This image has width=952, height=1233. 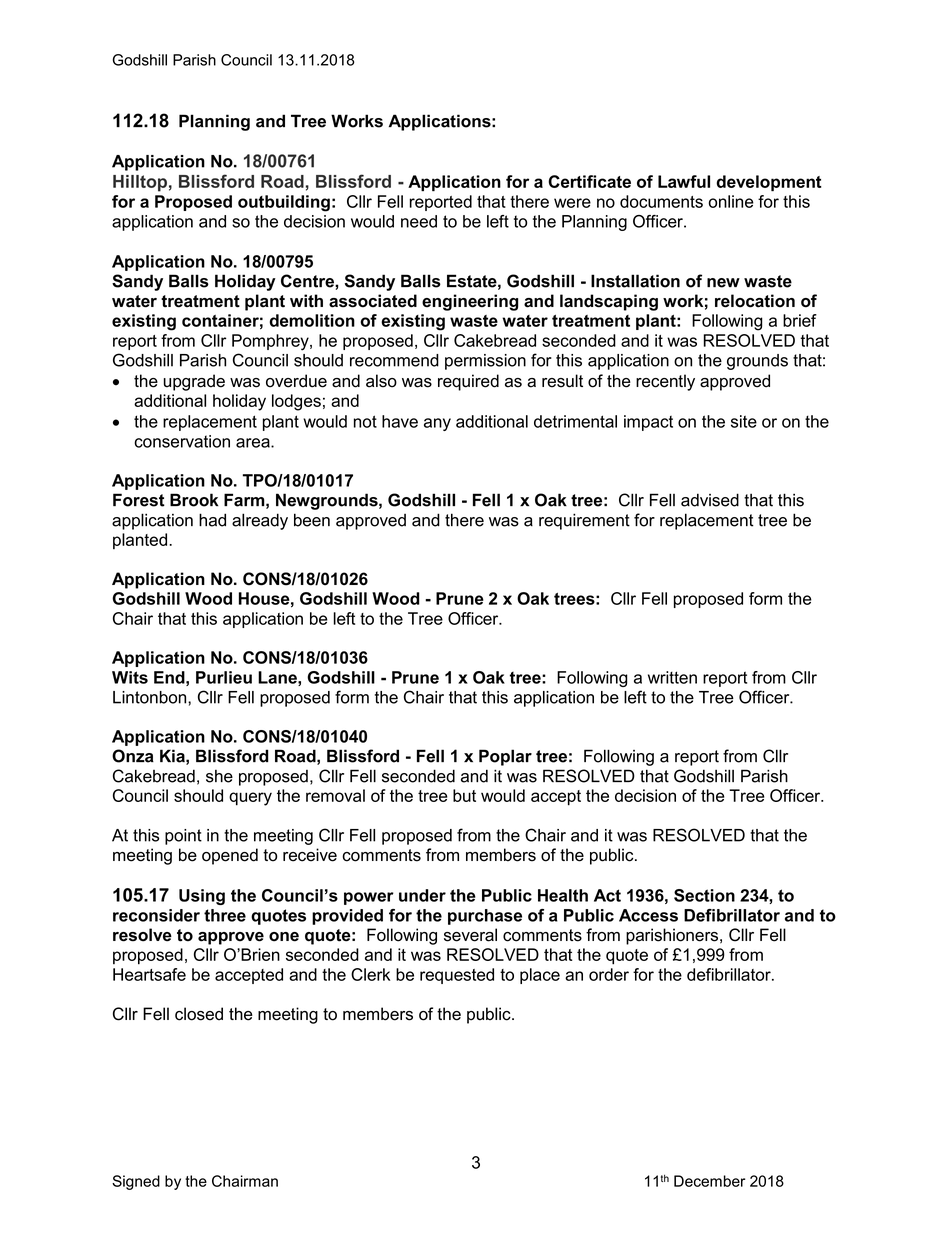 What do you see at coordinates (136, 1182) in the image?
I see `Signed` at bounding box center [136, 1182].
